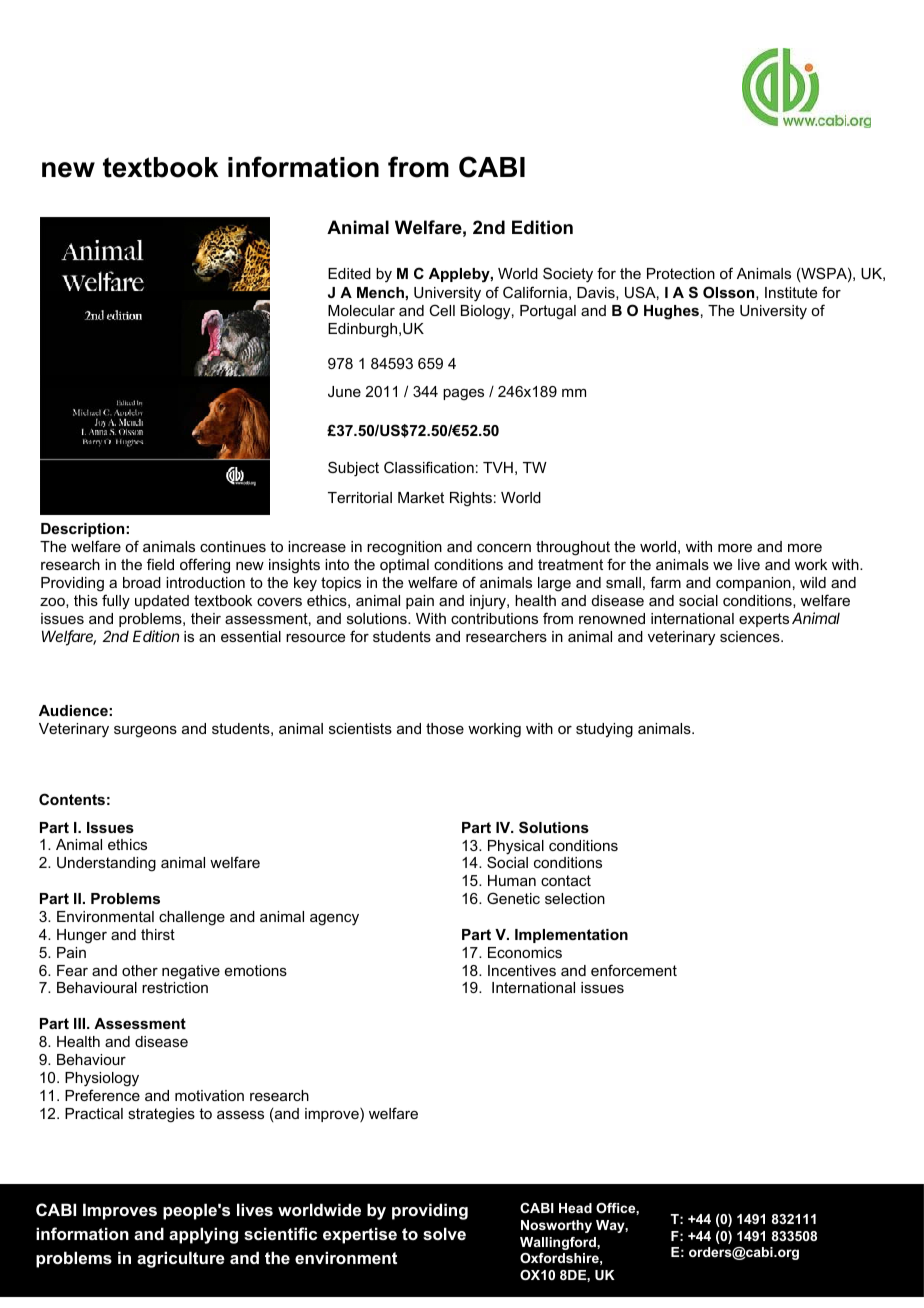 The width and height of the document is (924, 1308). What do you see at coordinates (513, 898) in the document?
I see `Genetic` at bounding box center [513, 898].
